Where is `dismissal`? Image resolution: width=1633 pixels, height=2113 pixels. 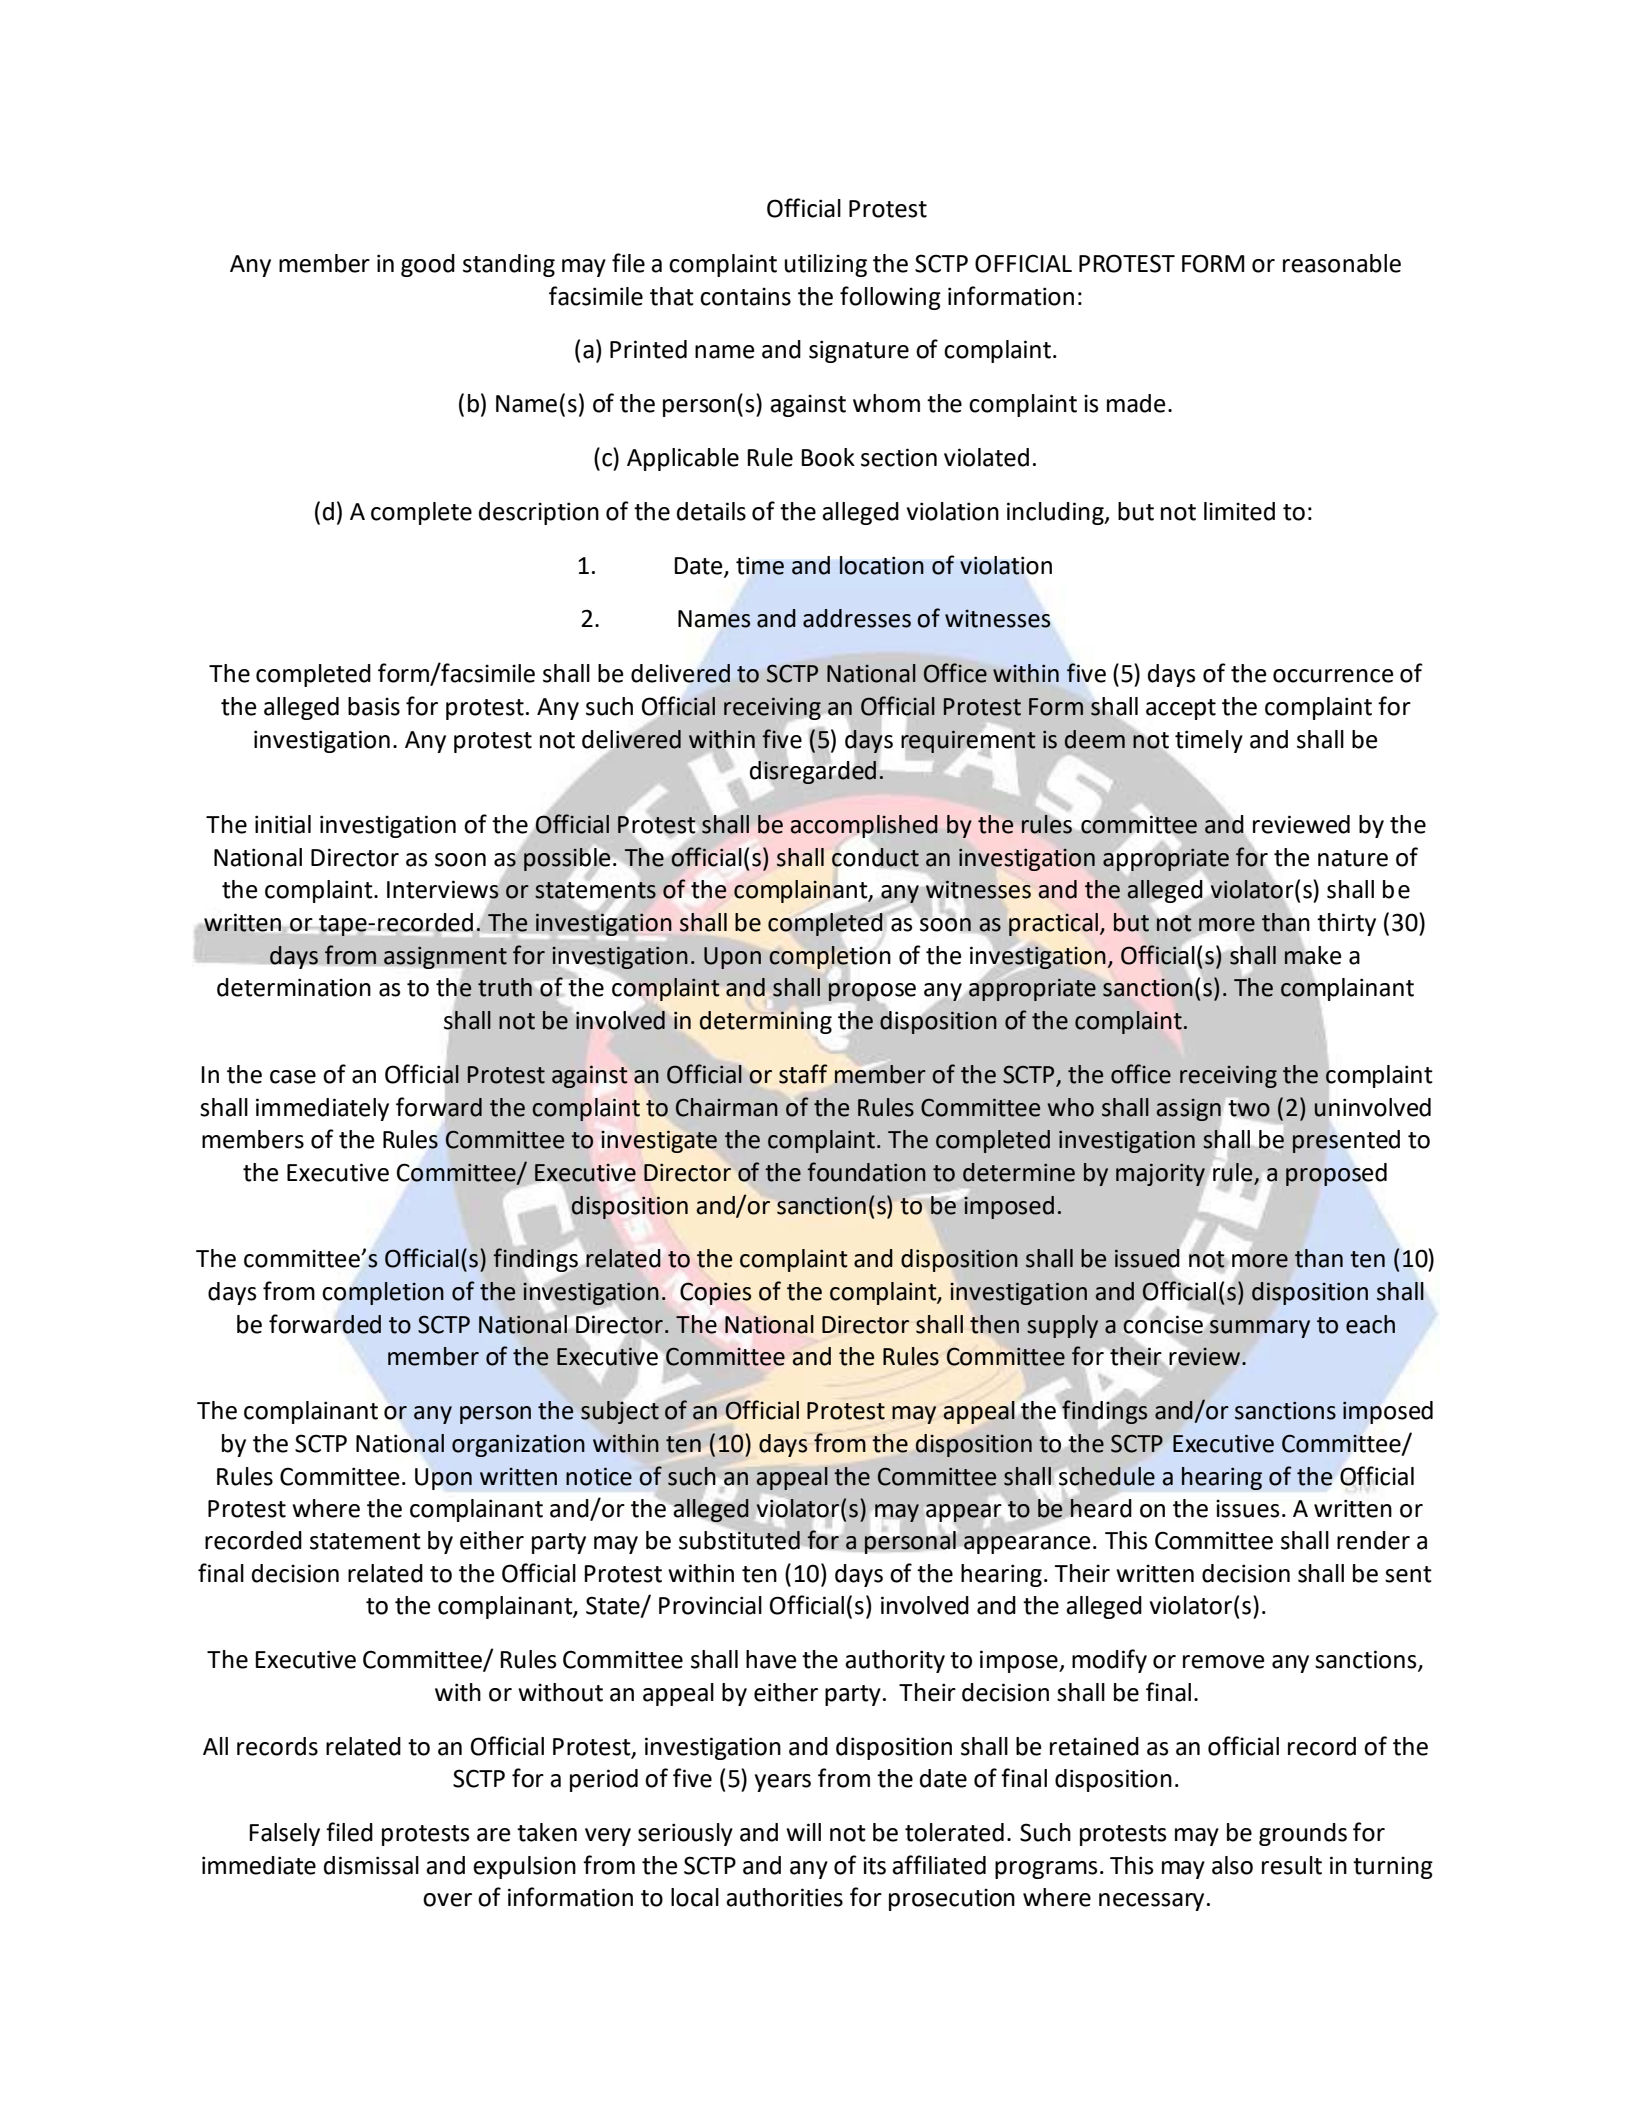 dismissal is located at coordinates (371, 1865).
